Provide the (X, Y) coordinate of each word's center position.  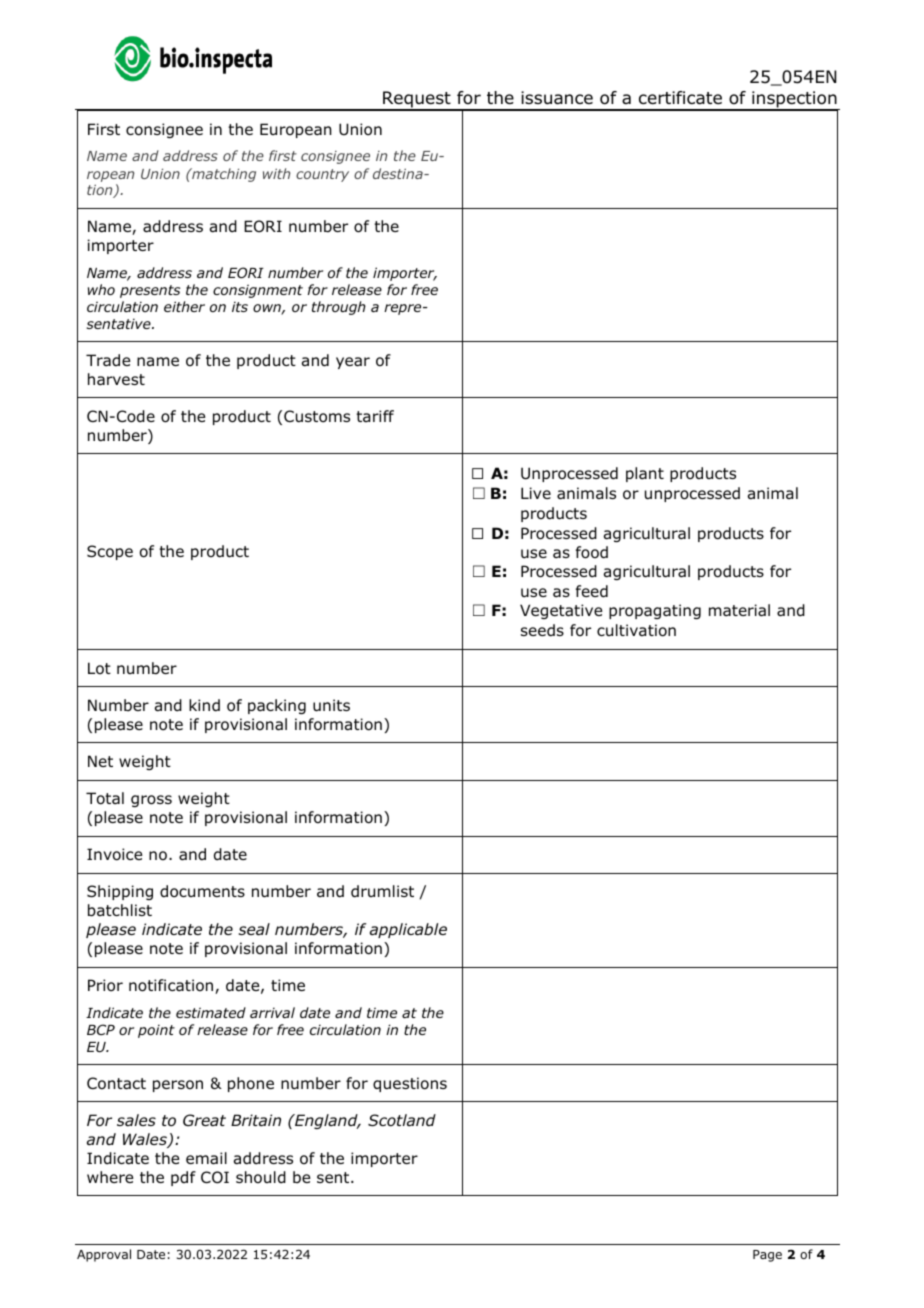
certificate (680, 98)
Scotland (402, 1120)
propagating (655, 611)
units (331, 705)
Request (417, 100)
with (276, 173)
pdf (183, 1178)
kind (204, 705)
